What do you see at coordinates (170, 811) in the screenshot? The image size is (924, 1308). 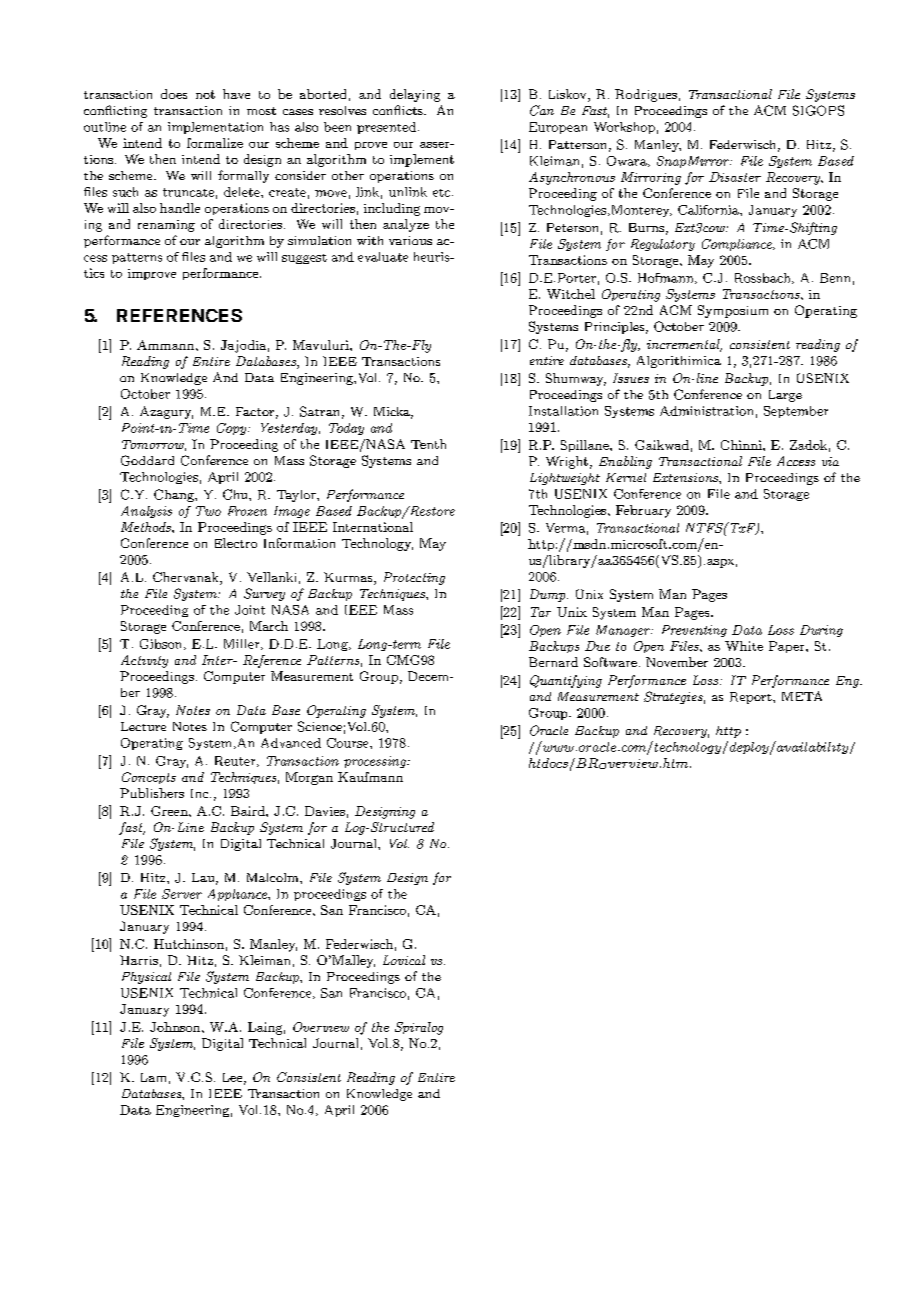 I see `Green` at bounding box center [170, 811].
